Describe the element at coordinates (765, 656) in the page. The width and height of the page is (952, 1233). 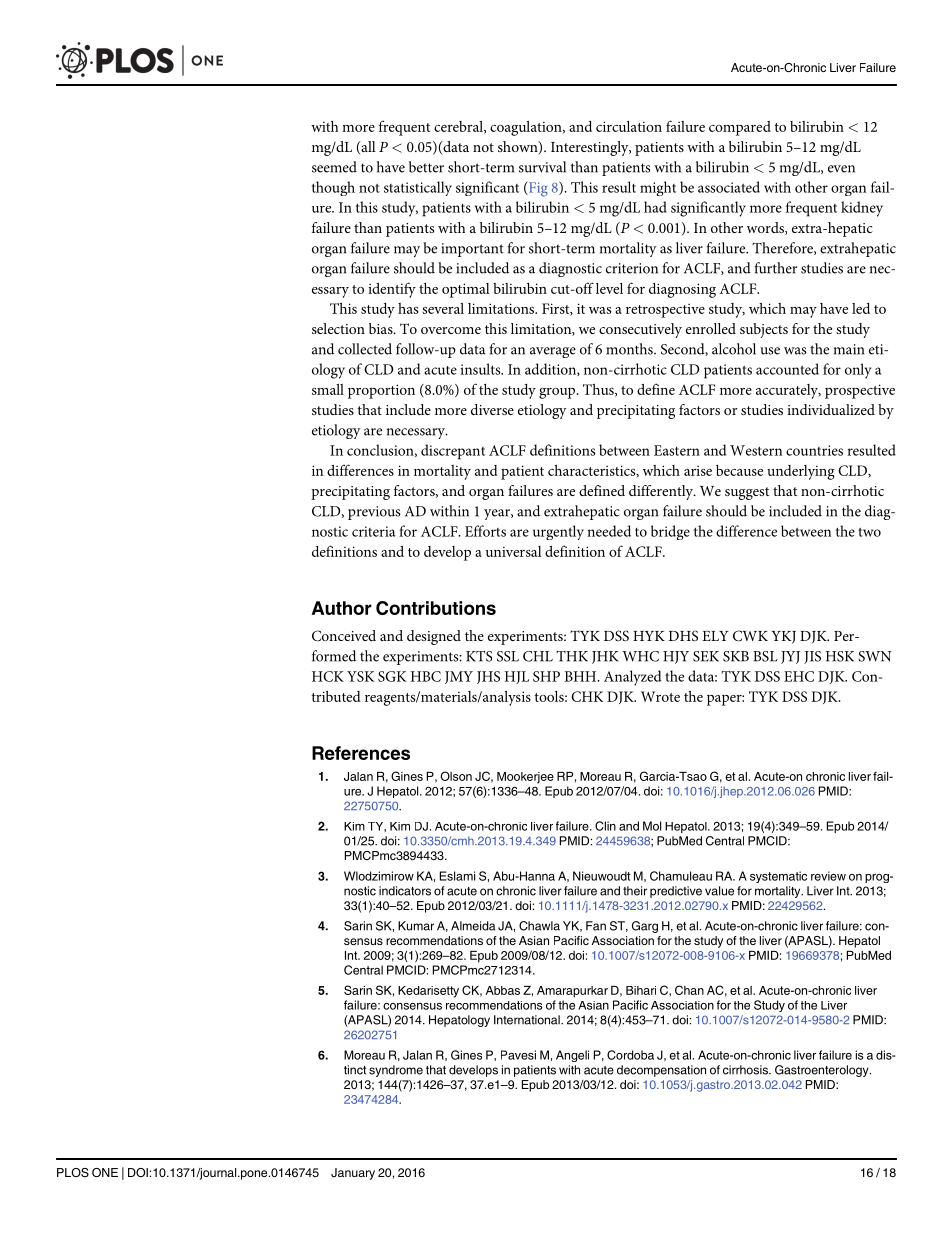
I see `BSL` at that location.
